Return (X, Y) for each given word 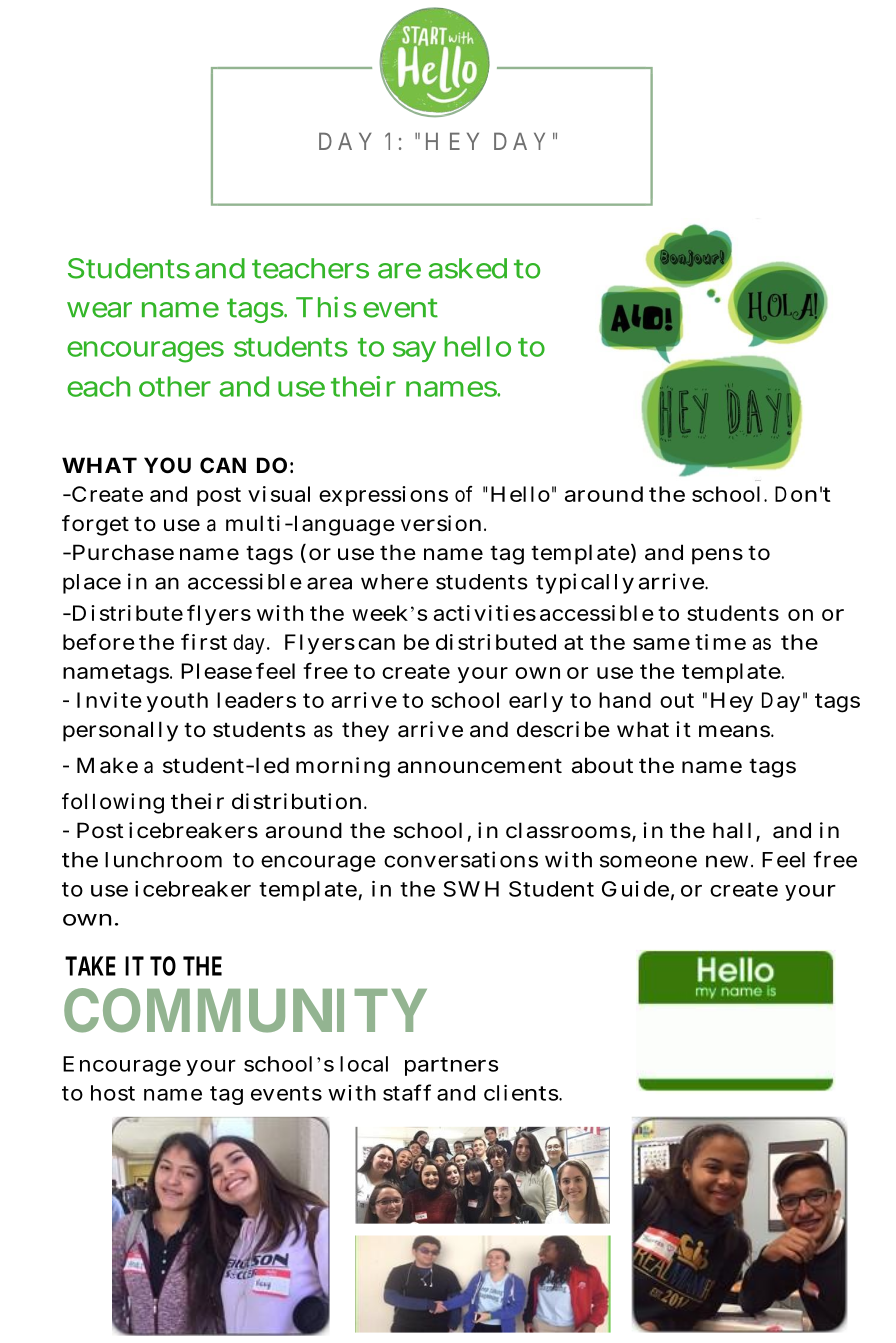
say (414, 351)
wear (99, 310)
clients (521, 1093)
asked (467, 268)
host (113, 1093)
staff (407, 1092)
